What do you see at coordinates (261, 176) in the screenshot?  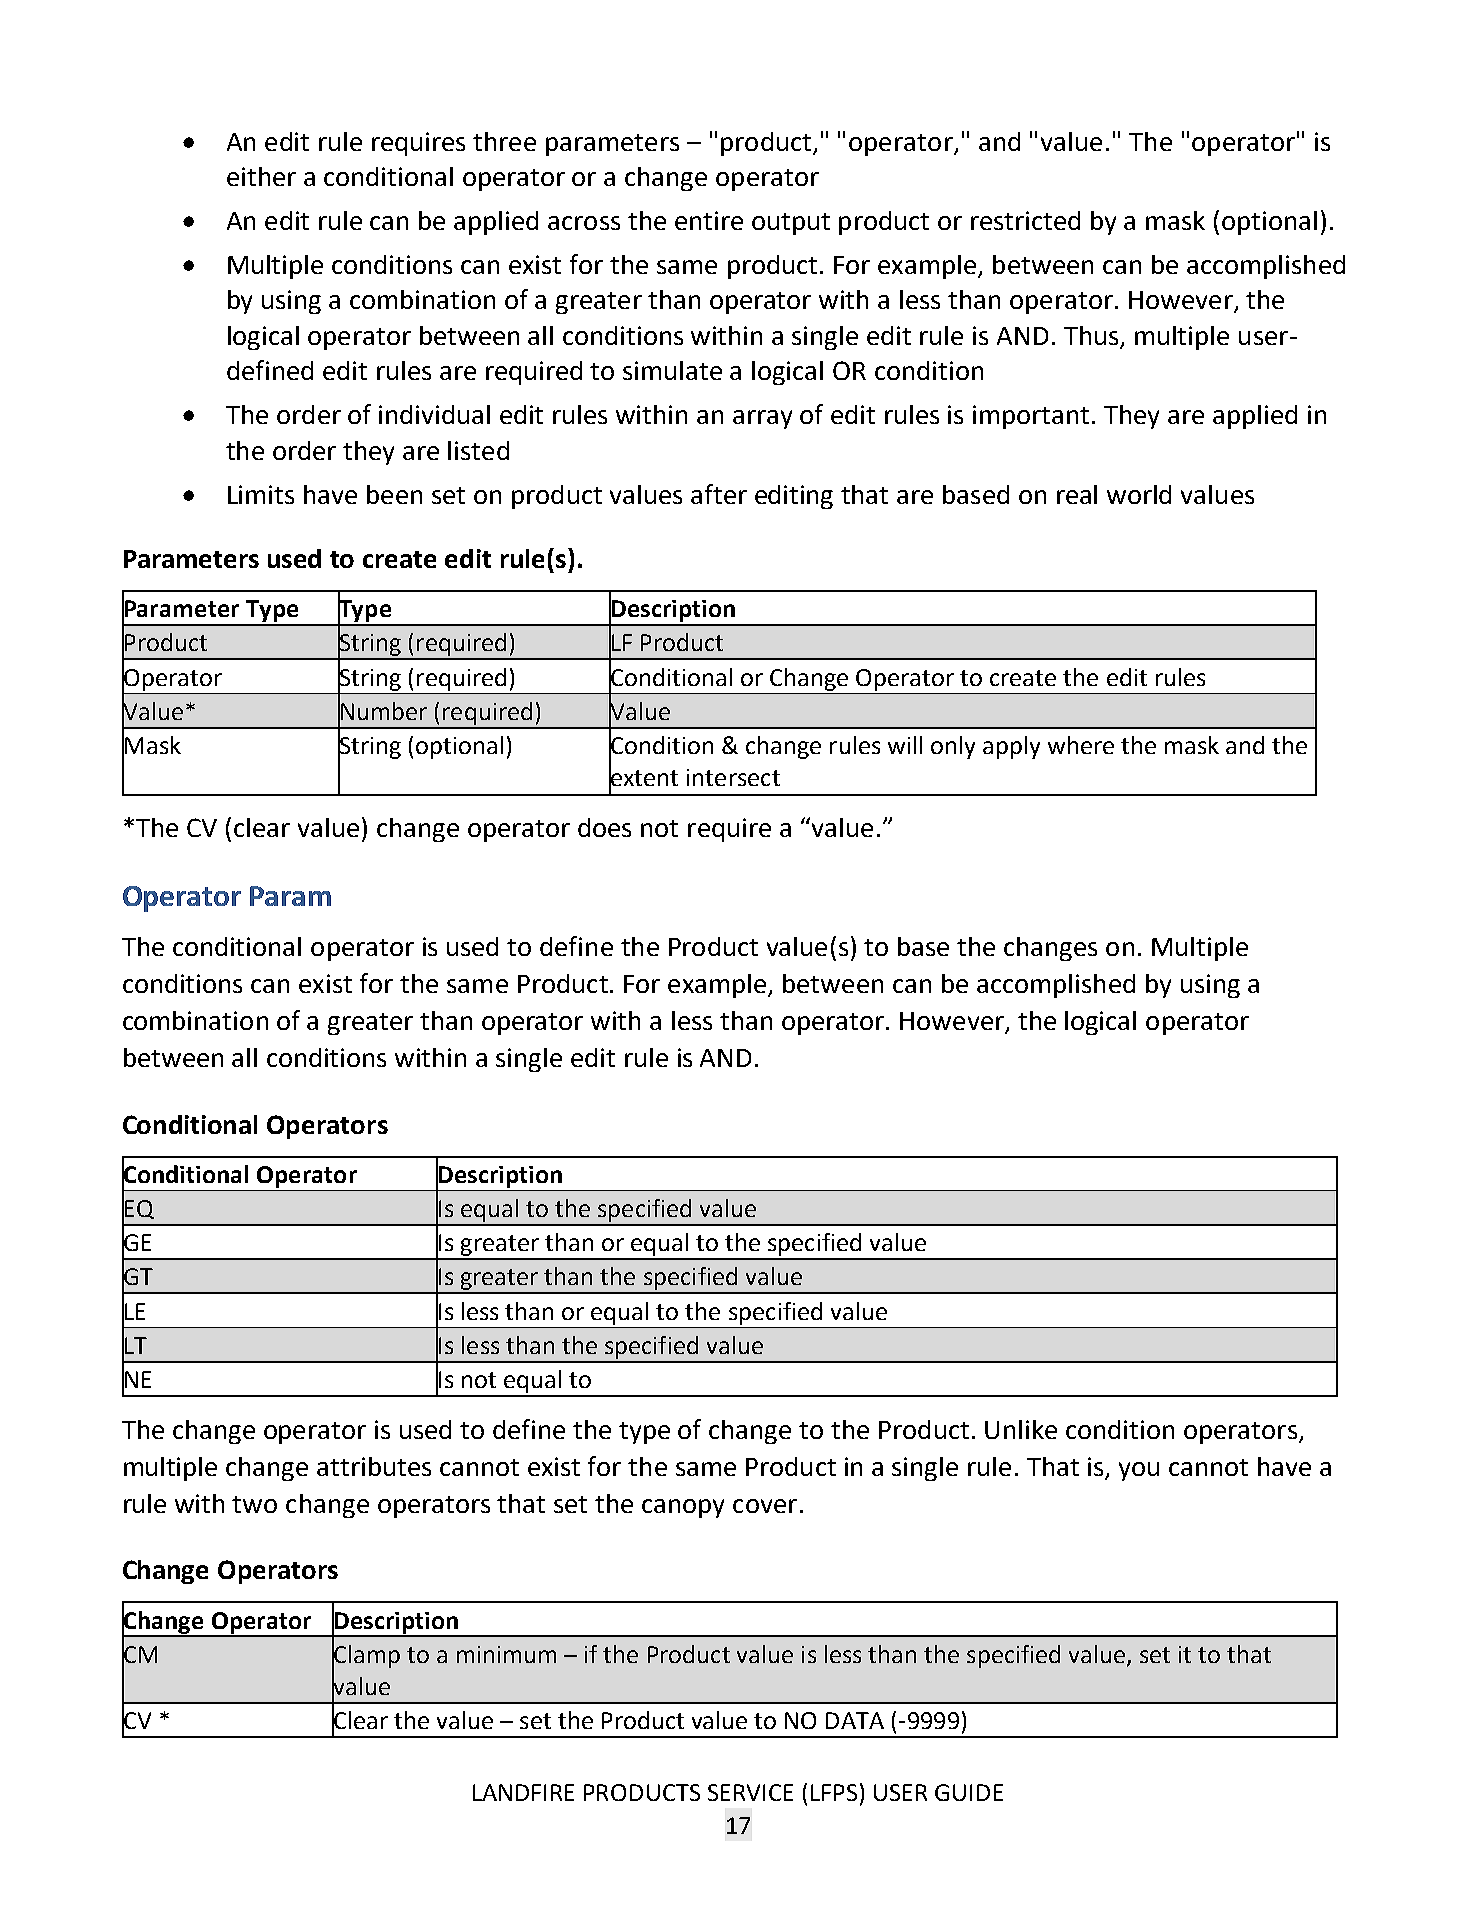 I see `either` at bounding box center [261, 176].
